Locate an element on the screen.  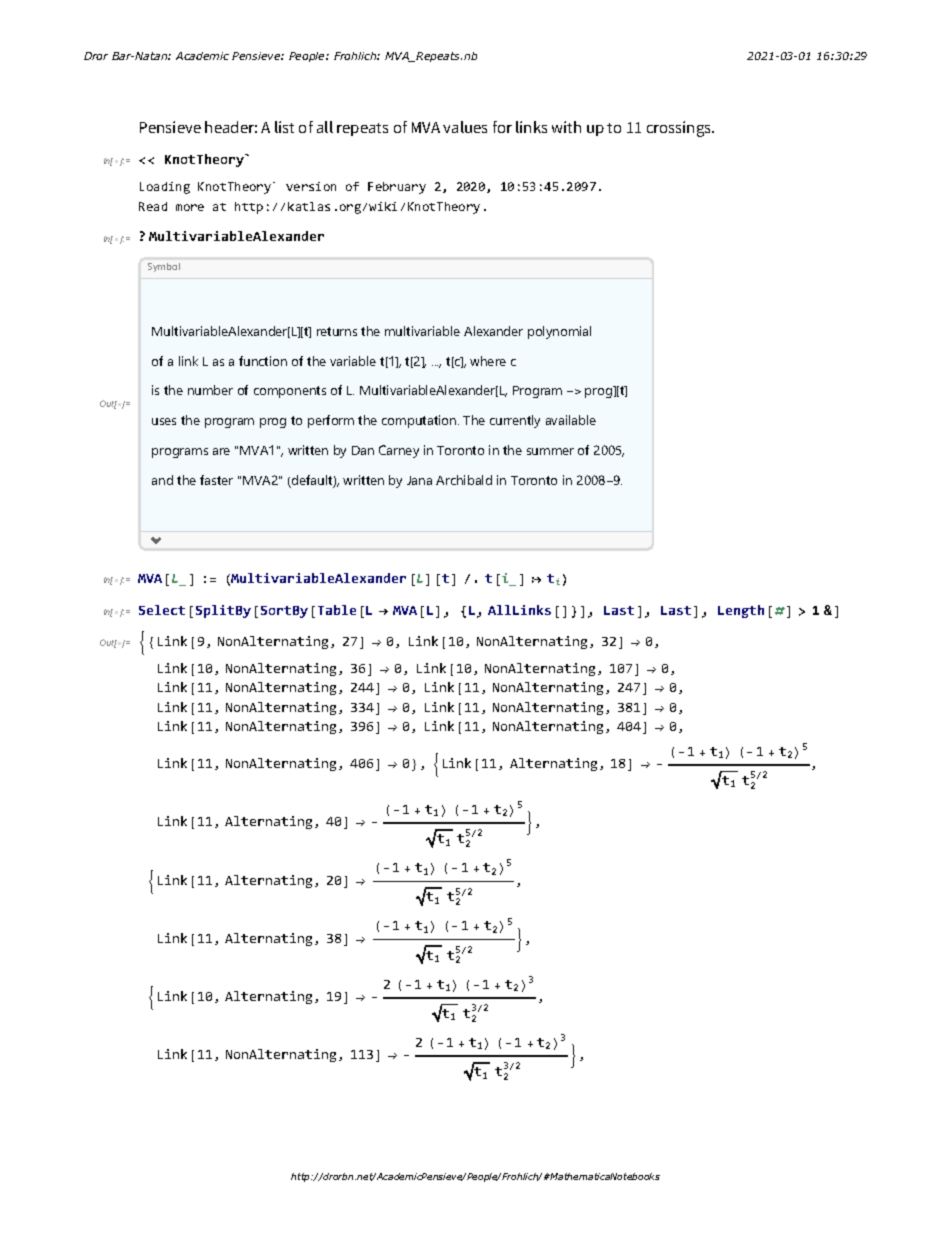
with is located at coordinates (566, 127).
